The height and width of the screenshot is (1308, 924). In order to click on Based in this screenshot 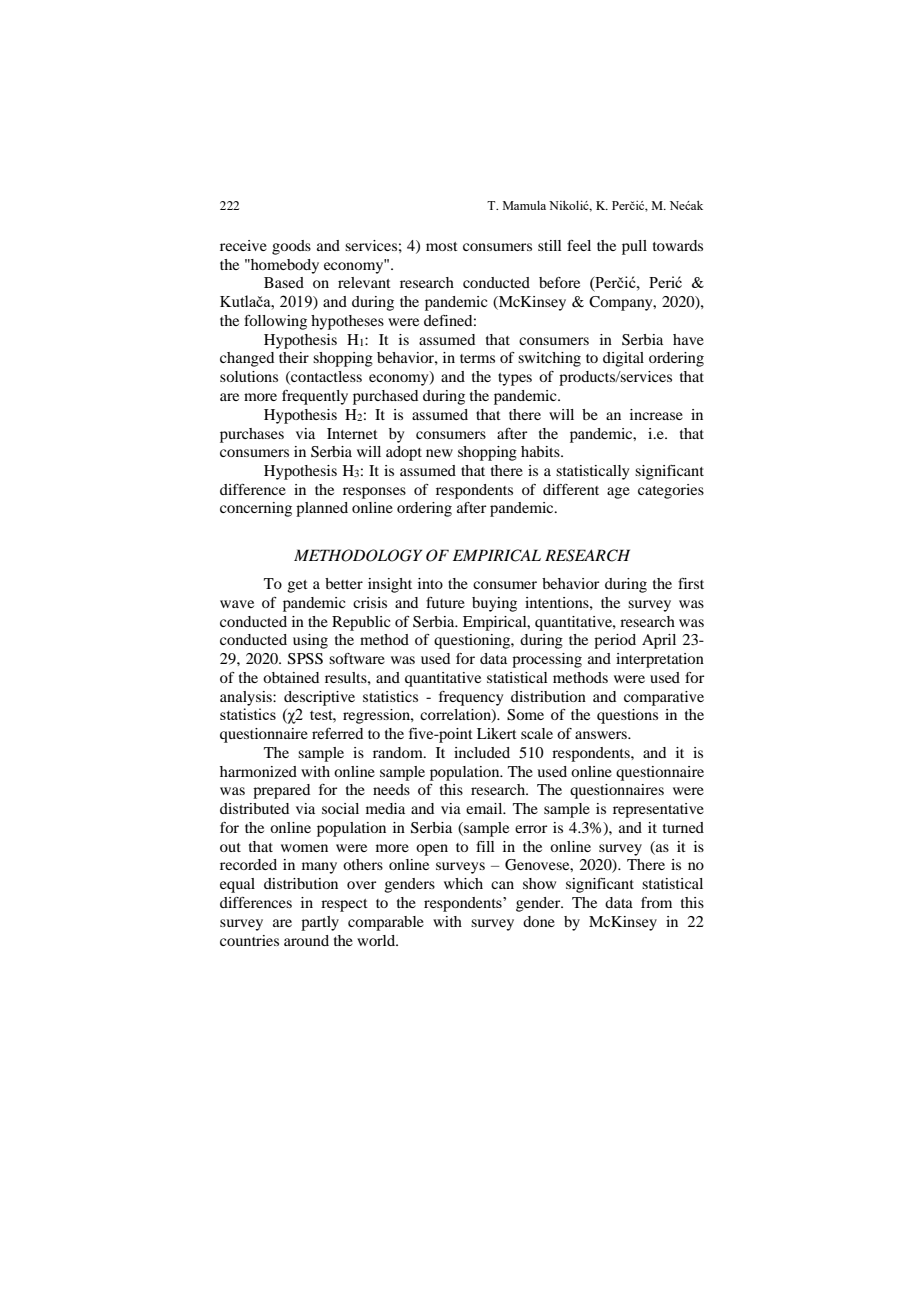, I will do `click(284, 282)`.
